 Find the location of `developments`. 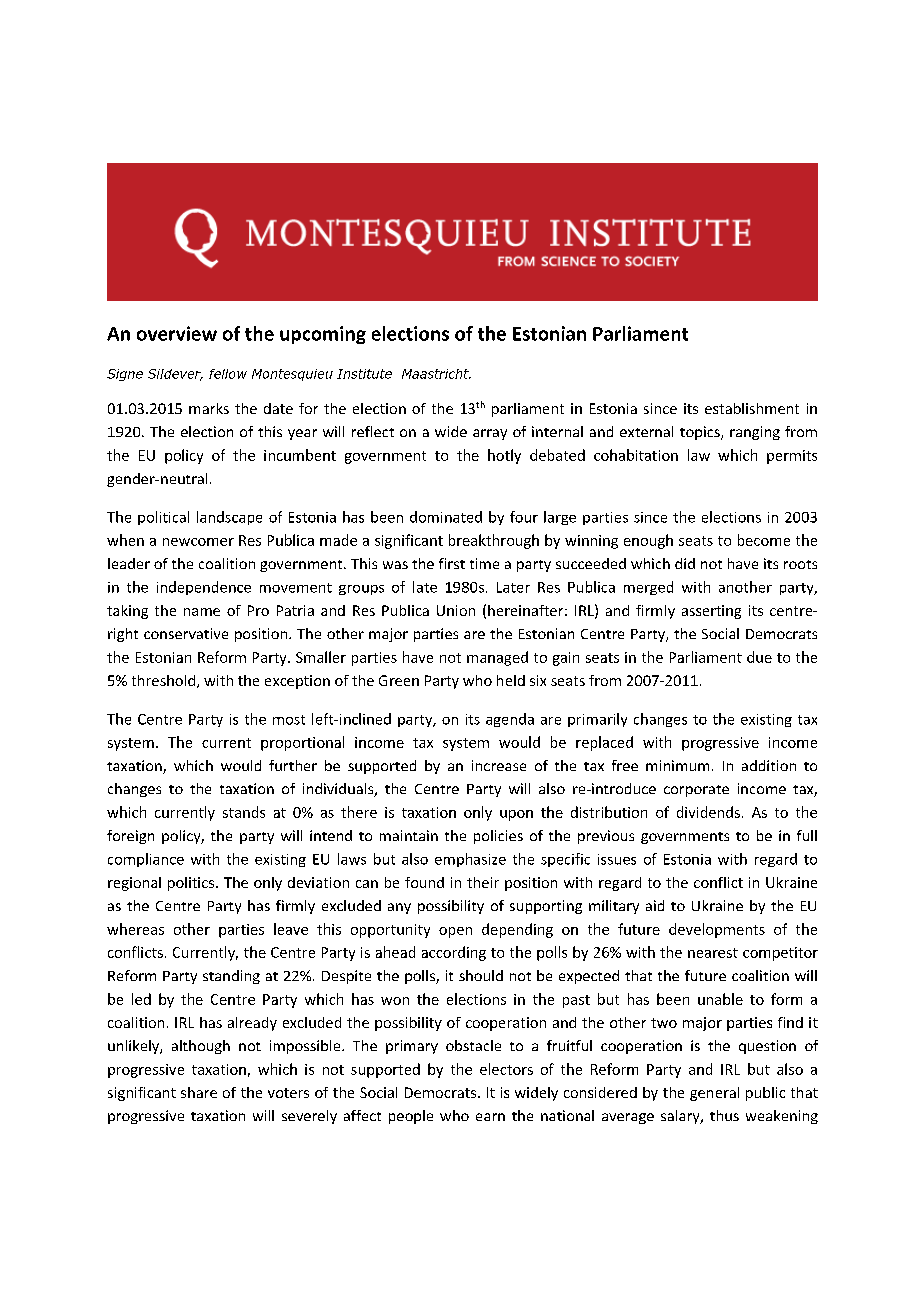

developments is located at coordinates (717, 930).
